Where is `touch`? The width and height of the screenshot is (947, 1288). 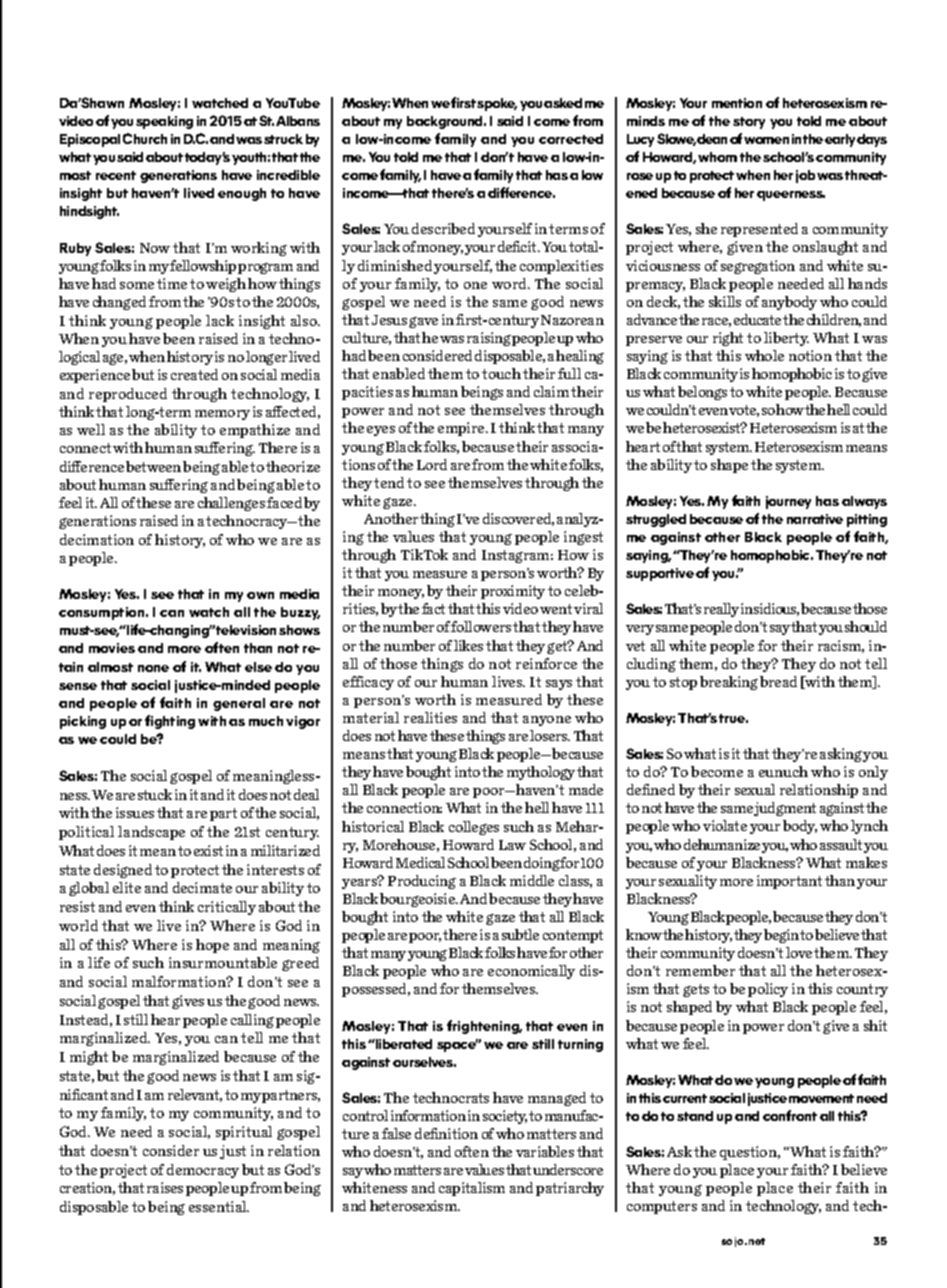
touch is located at coordinates (501, 373).
